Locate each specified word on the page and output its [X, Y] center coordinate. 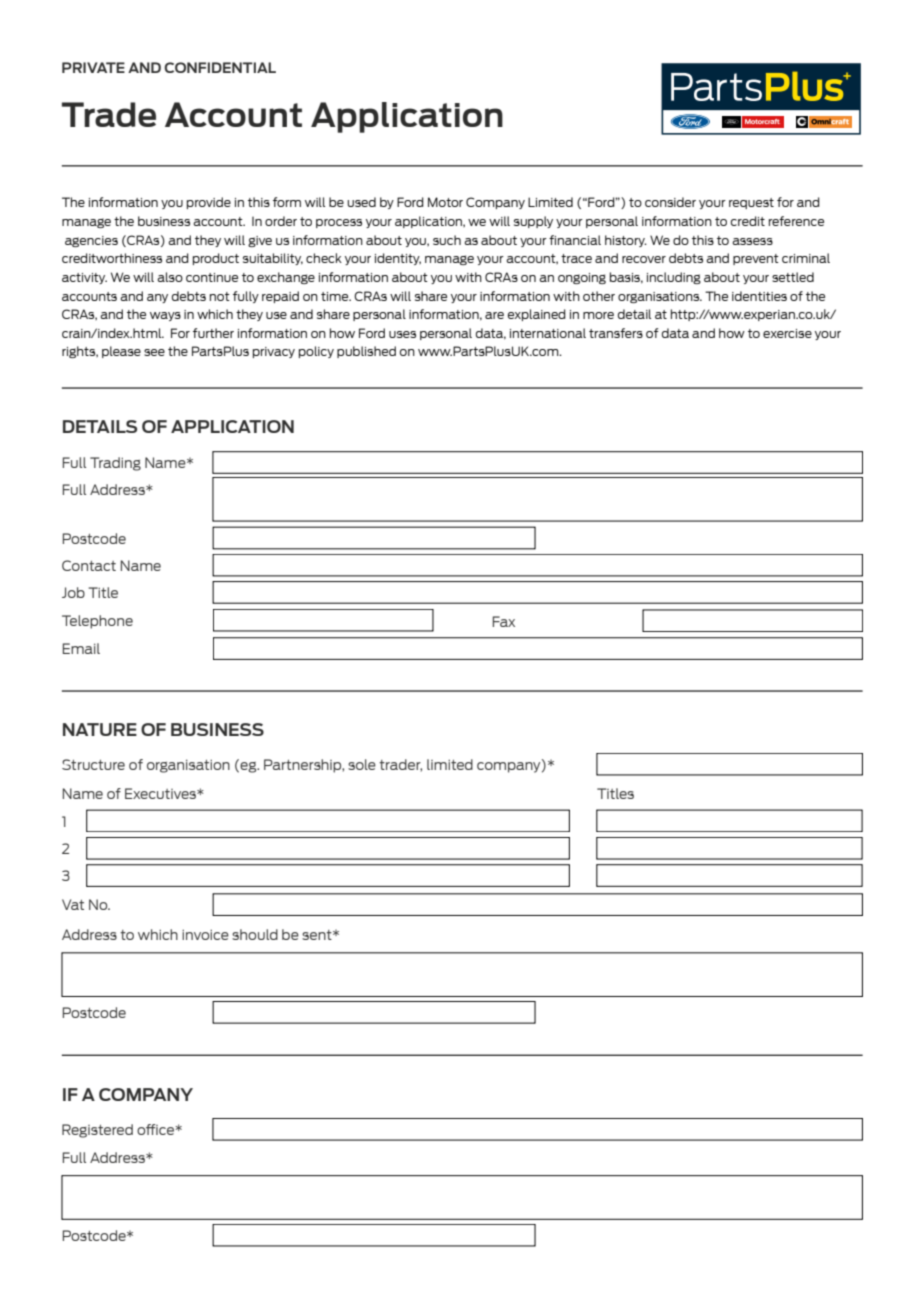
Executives [161, 793]
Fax [504, 621]
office [156, 1129]
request [751, 203]
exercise [787, 333]
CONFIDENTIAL [220, 67]
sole [362, 764]
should [255, 934]
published [366, 352]
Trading [115, 464]
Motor [445, 202]
